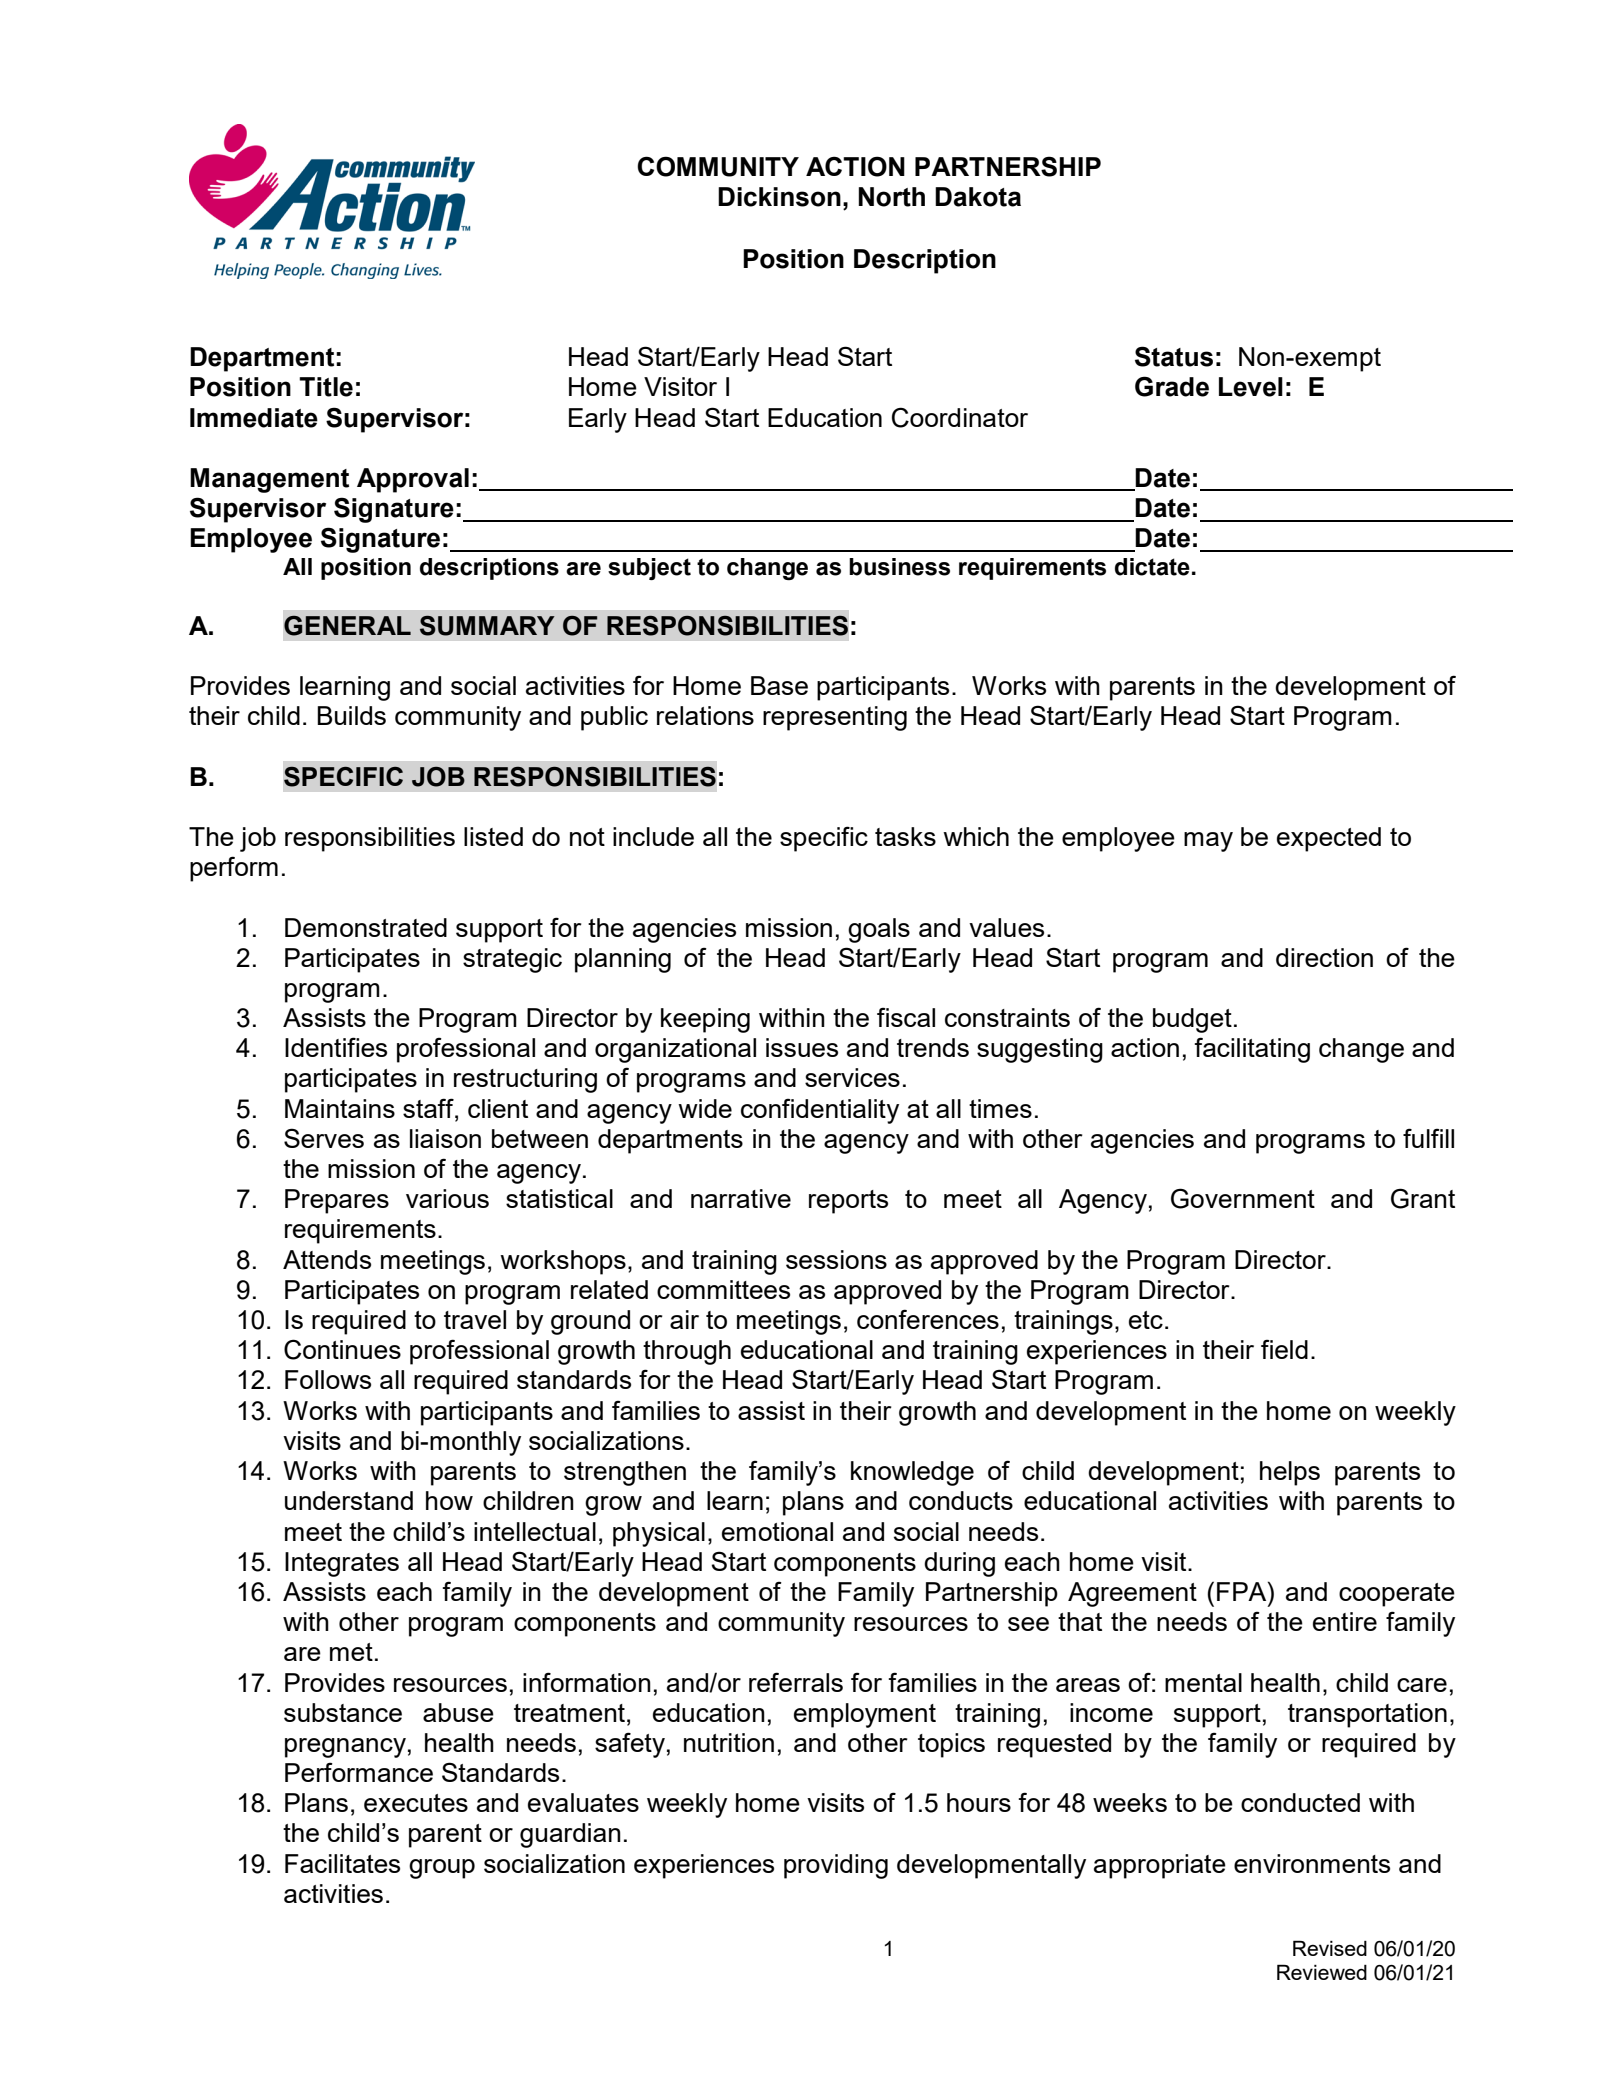 The width and height of the document is (1607, 2079). Describe the element at coordinates (429, 1108) in the document. I see `staff` at that location.
